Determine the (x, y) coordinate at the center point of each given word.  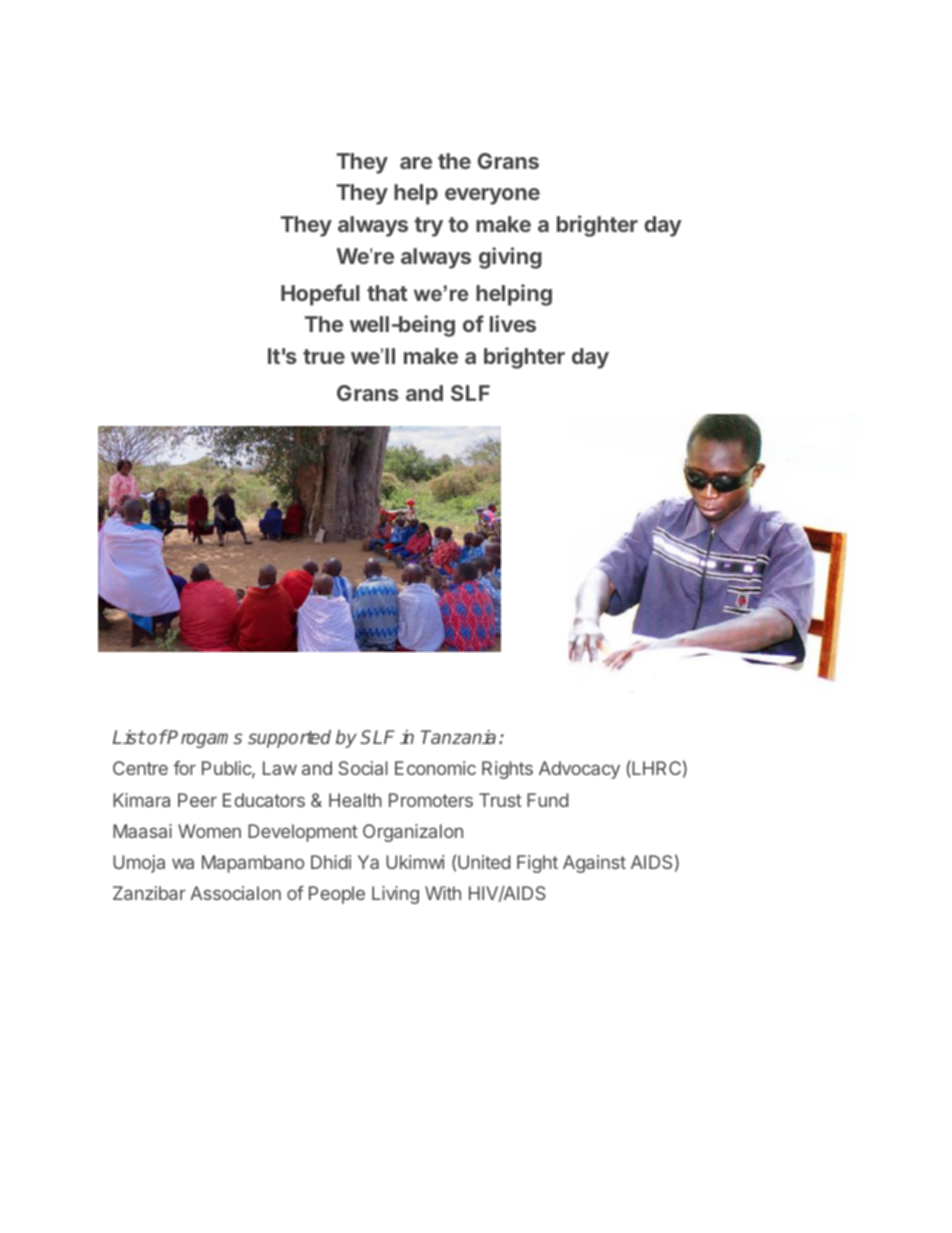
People (337, 895)
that (387, 293)
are (416, 163)
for (184, 768)
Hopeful (320, 295)
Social (363, 768)
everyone (492, 196)
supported (289, 739)
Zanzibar (149, 893)
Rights (507, 770)
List (129, 737)
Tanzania (458, 737)
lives (513, 323)
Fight (537, 864)
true (324, 356)
